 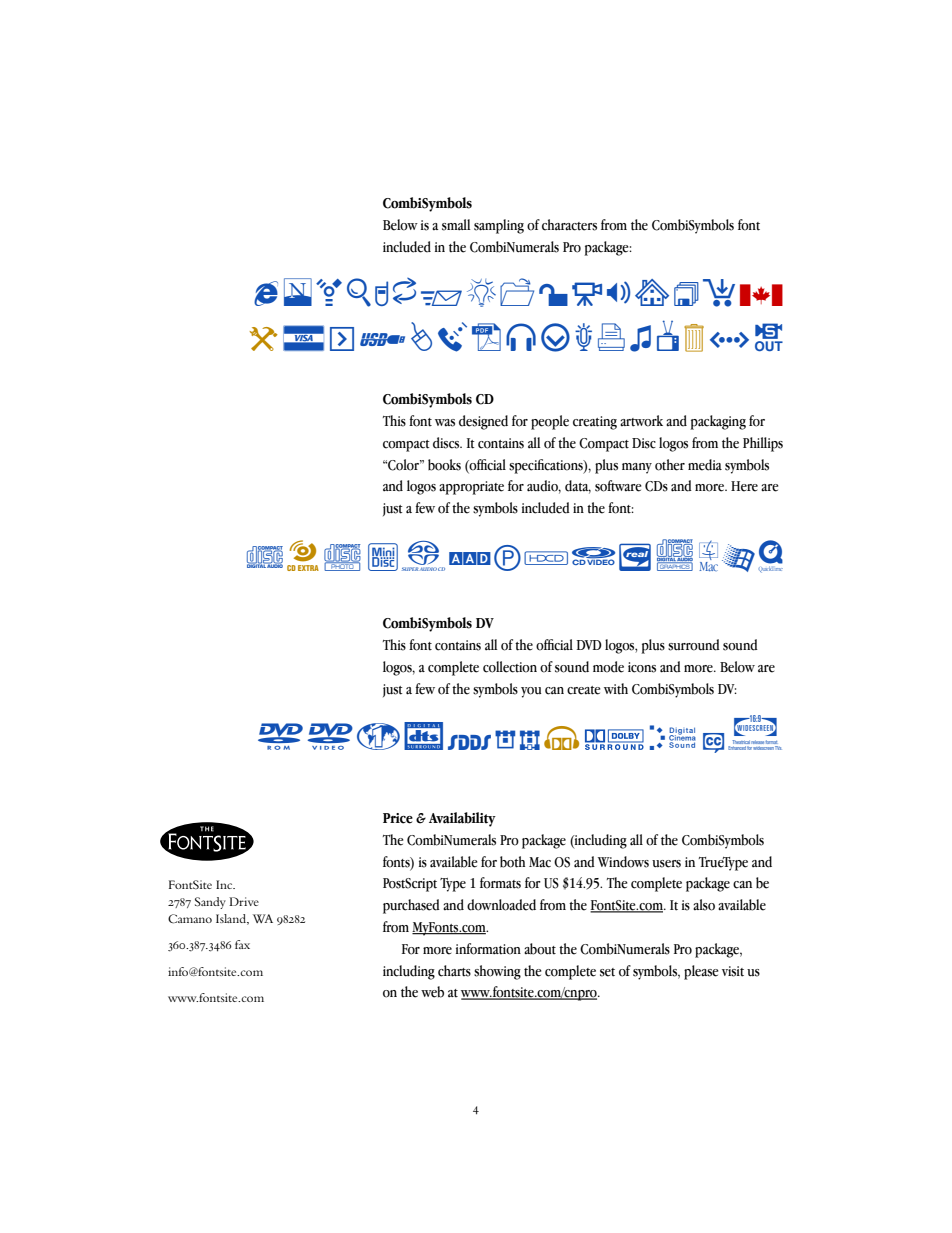 What do you see at coordinates (510, 667) in the page?
I see `collection` at bounding box center [510, 667].
